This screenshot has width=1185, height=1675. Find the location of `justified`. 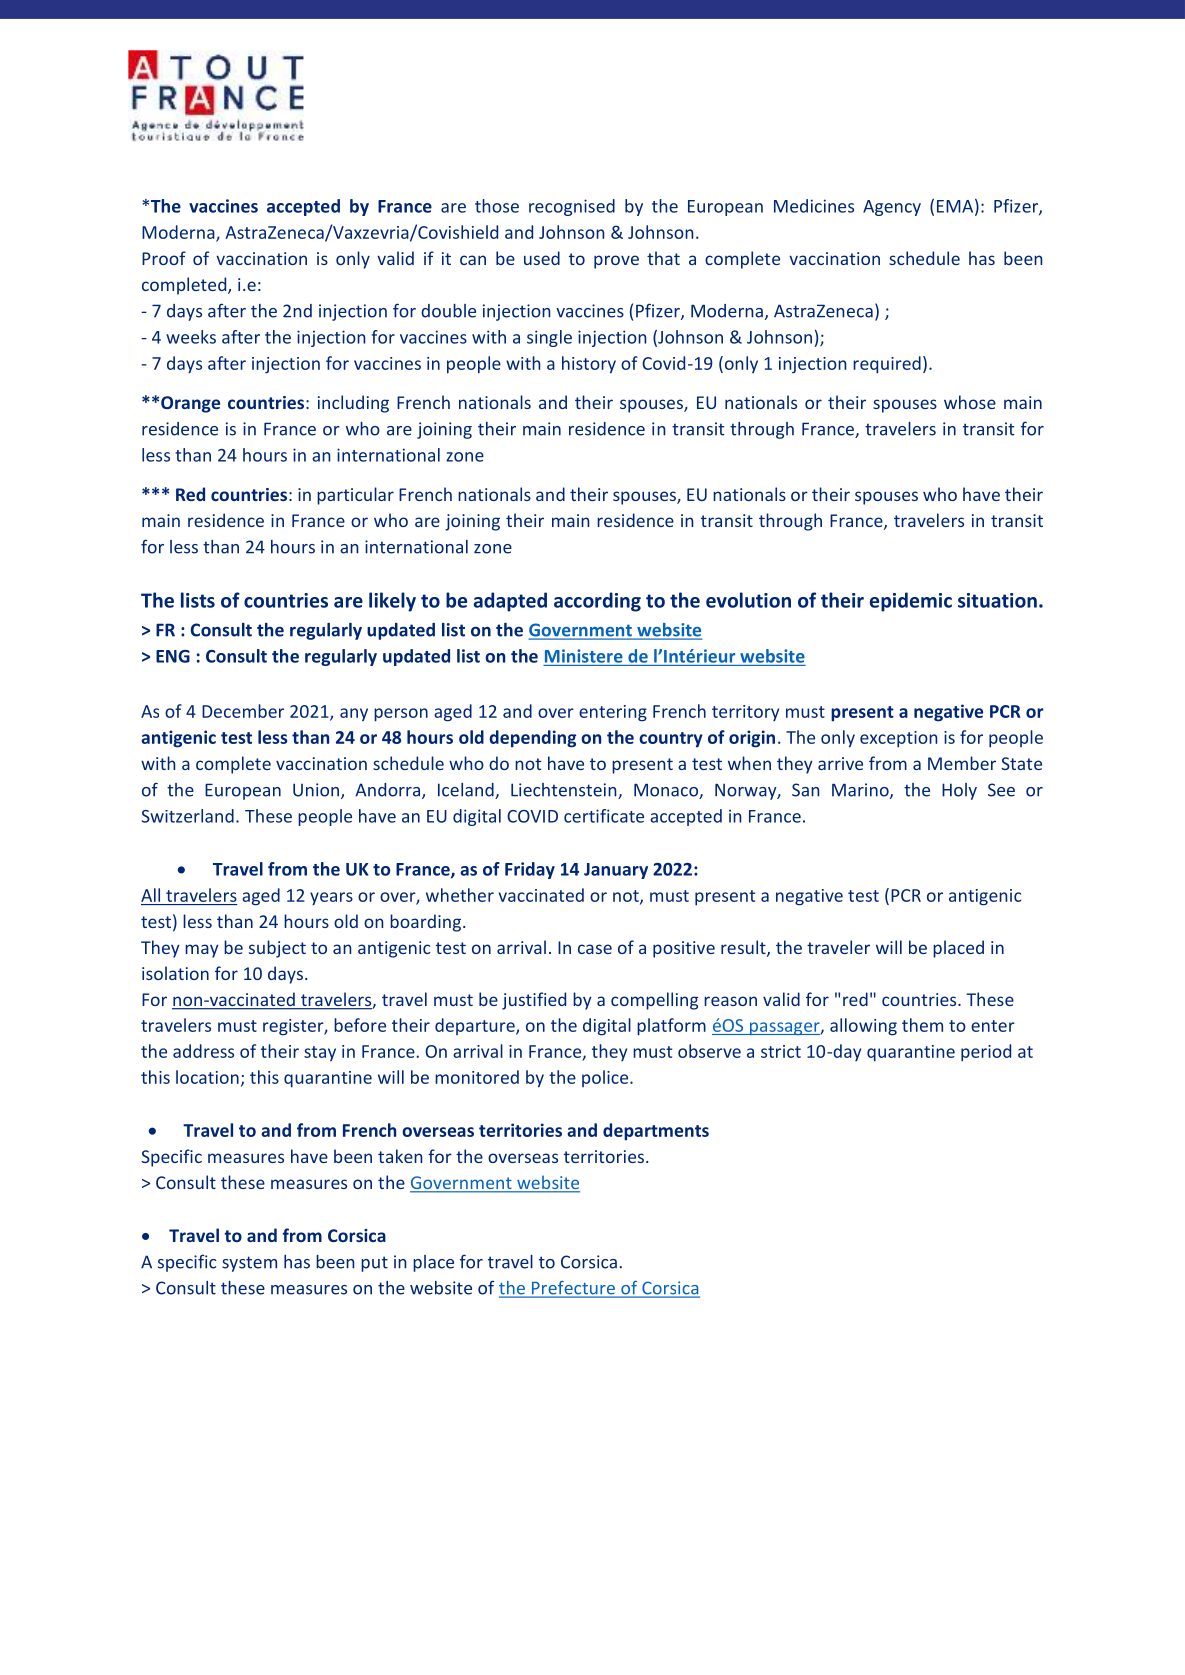

justified is located at coordinates (534, 1001).
